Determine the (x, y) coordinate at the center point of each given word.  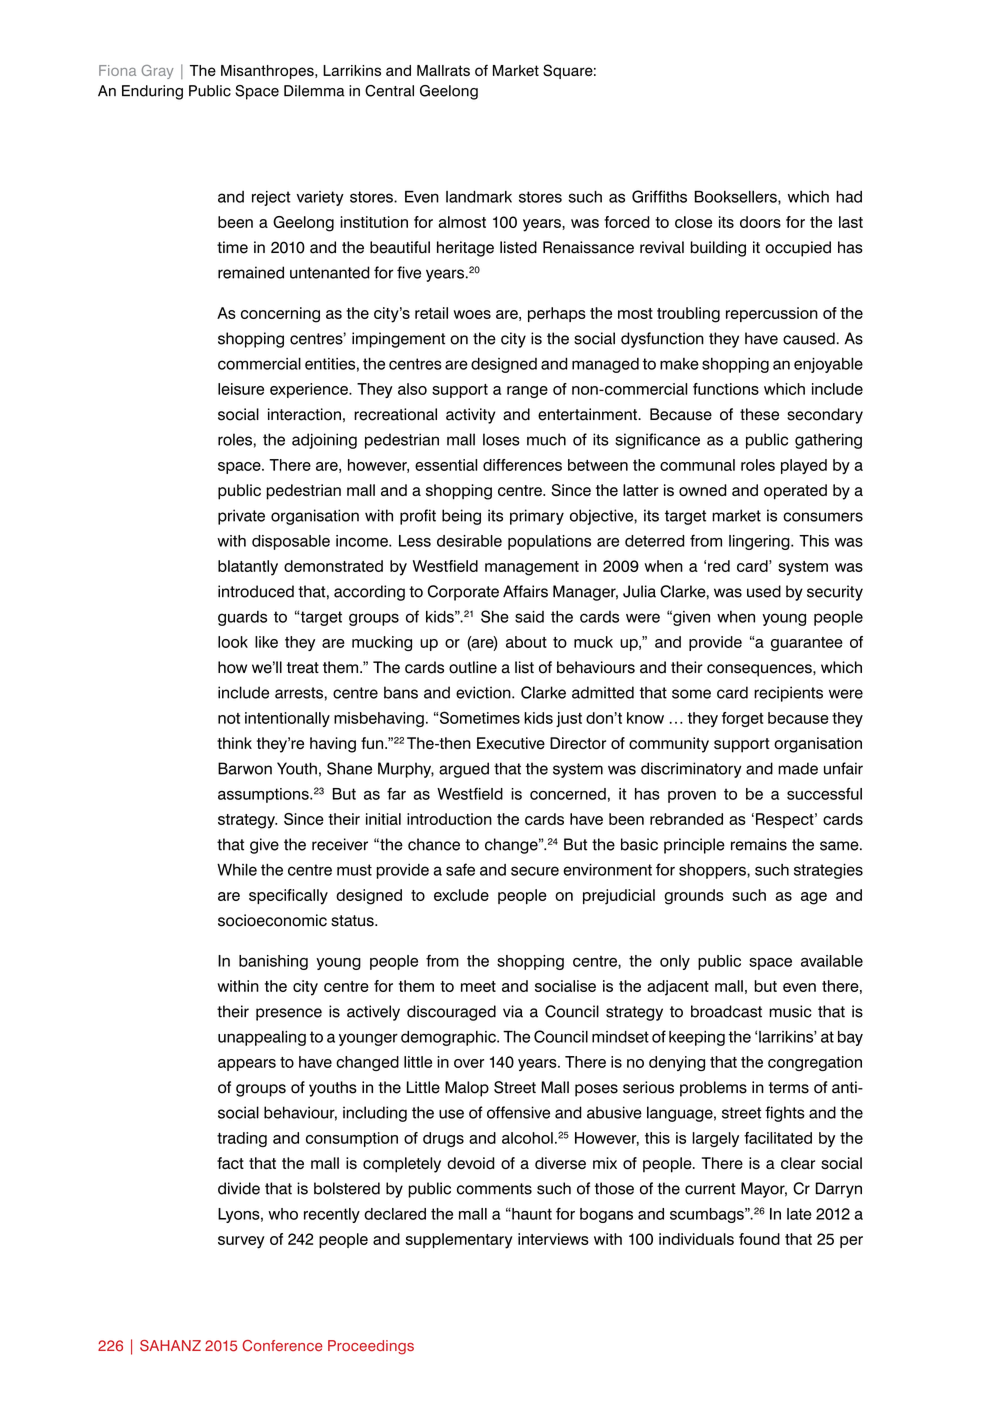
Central (389, 91)
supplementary (459, 1241)
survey (241, 1242)
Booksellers (737, 197)
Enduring (152, 92)
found (759, 1239)
